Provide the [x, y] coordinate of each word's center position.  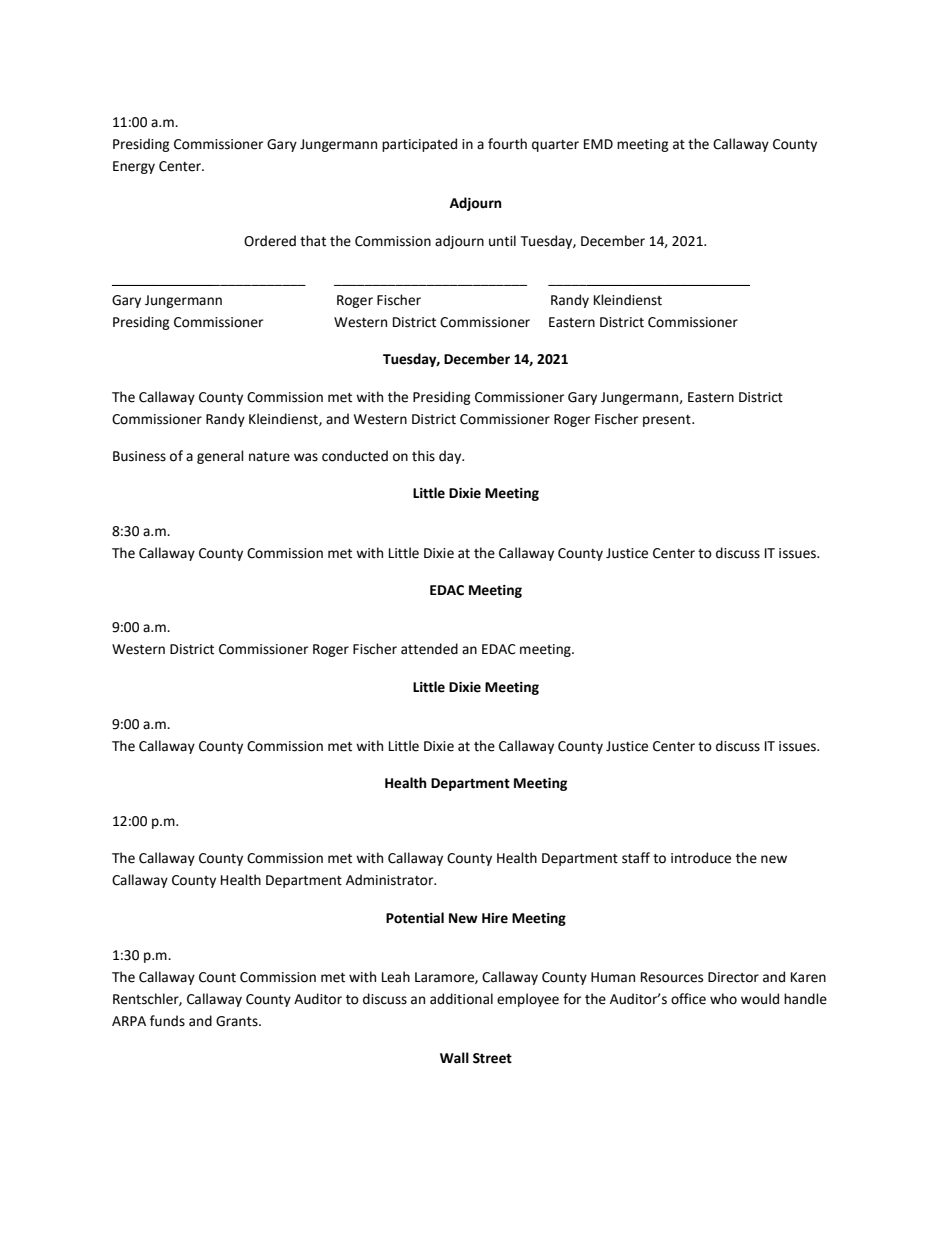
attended [429, 649]
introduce [701, 858]
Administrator [391, 880]
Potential [415, 918]
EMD [598, 144]
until [502, 241]
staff [636, 858]
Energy [134, 167]
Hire [495, 918]
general [220, 457]
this [423, 456]
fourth [507, 144]
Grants [238, 1021]
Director [733, 977]
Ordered [270, 241]
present [668, 421]
